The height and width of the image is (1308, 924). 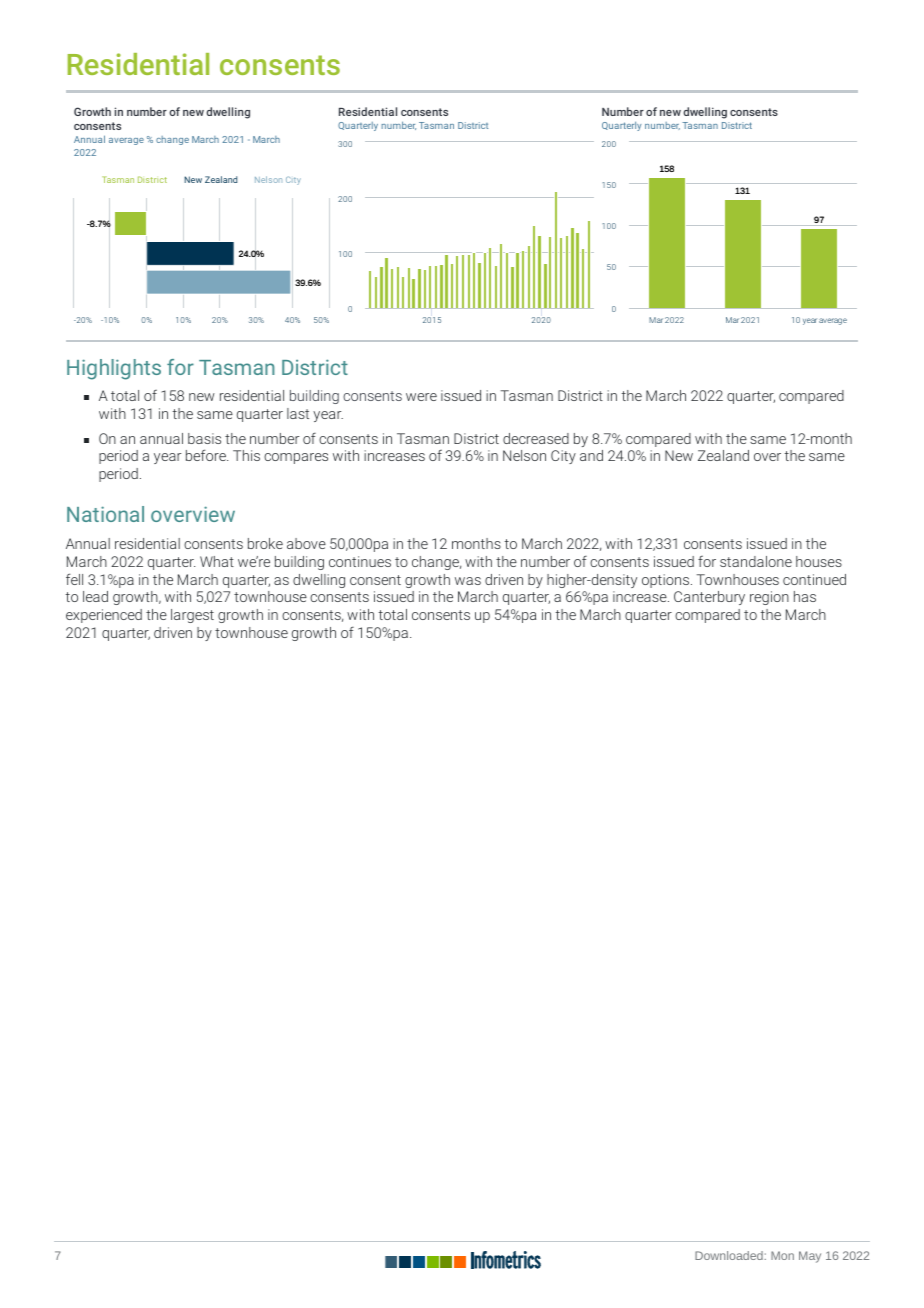 What do you see at coordinates (104, 616) in the image?
I see `experienced` at bounding box center [104, 616].
